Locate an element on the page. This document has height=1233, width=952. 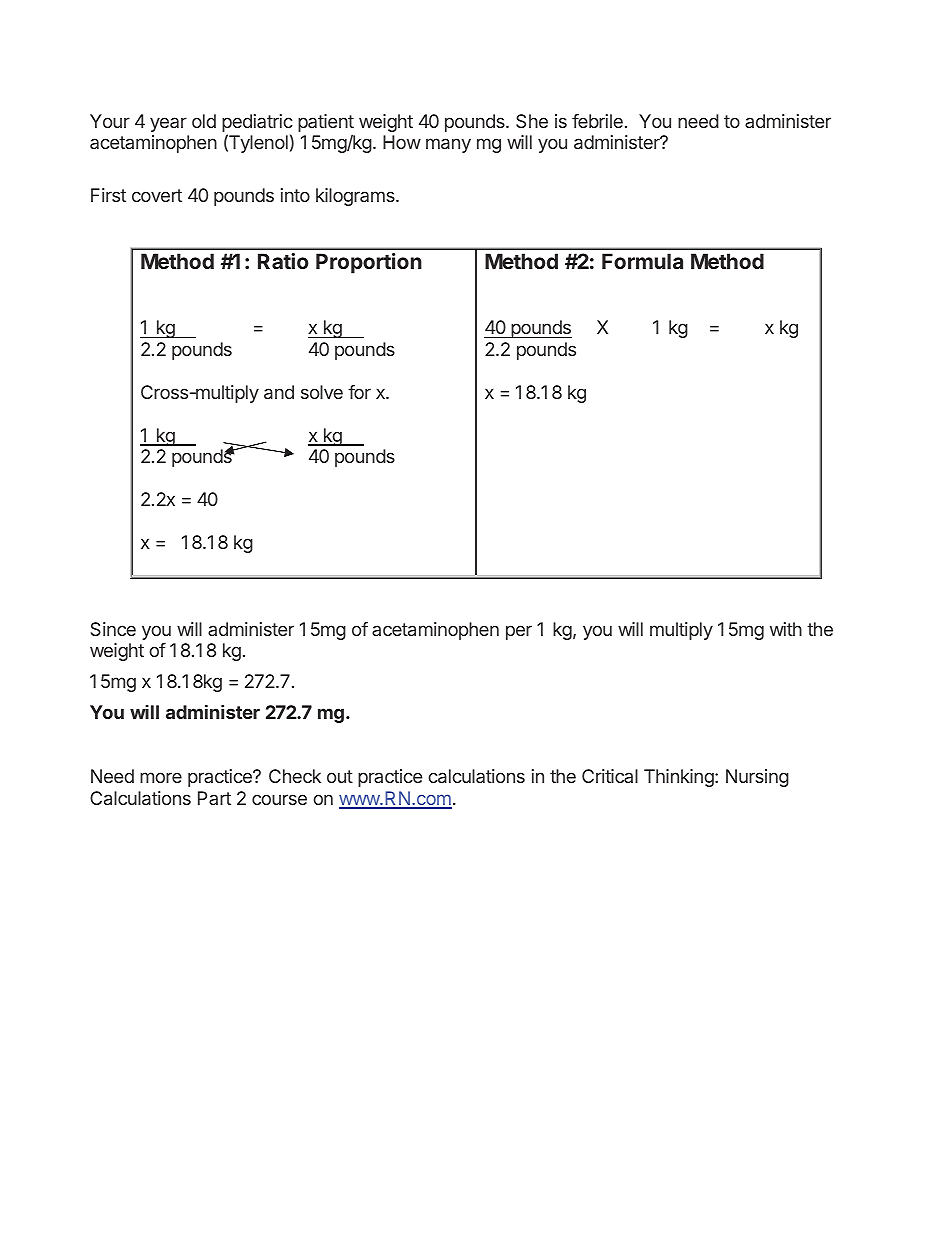
more is located at coordinates (161, 777).
